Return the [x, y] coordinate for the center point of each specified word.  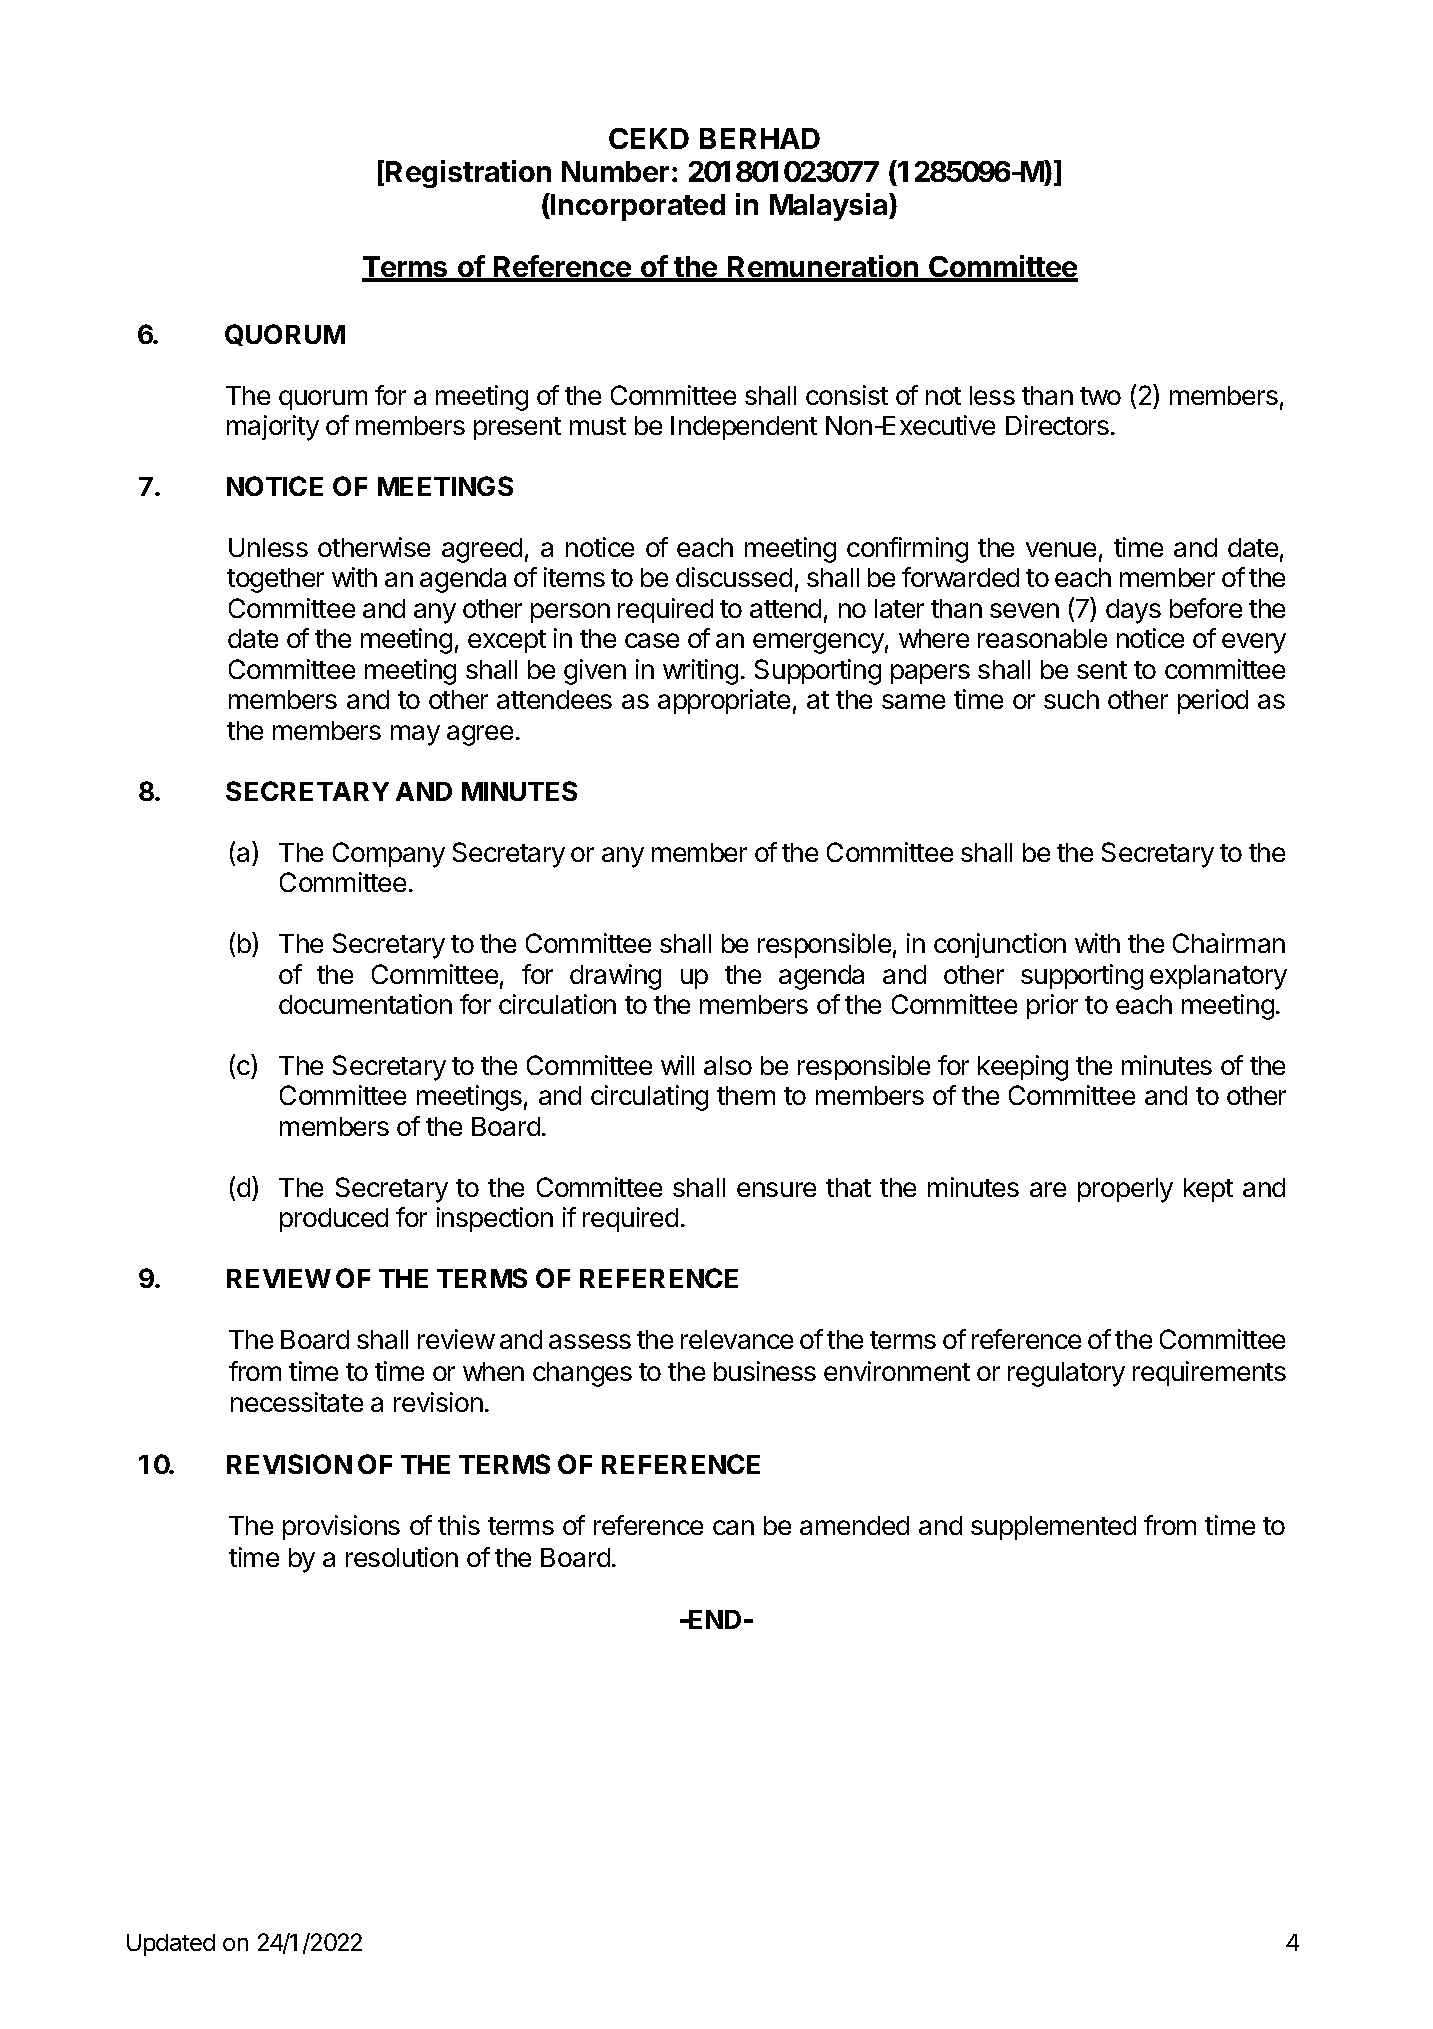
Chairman [1229, 943]
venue [1061, 549]
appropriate [724, 701]
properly [1125, 1190]
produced [334, 1220]
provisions [341, 1527]
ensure [776, 1189]
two [1100, 396]
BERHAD [760, 138]
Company [389, 855]
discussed [734, 577]
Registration [468, 174]
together [275, 580]
